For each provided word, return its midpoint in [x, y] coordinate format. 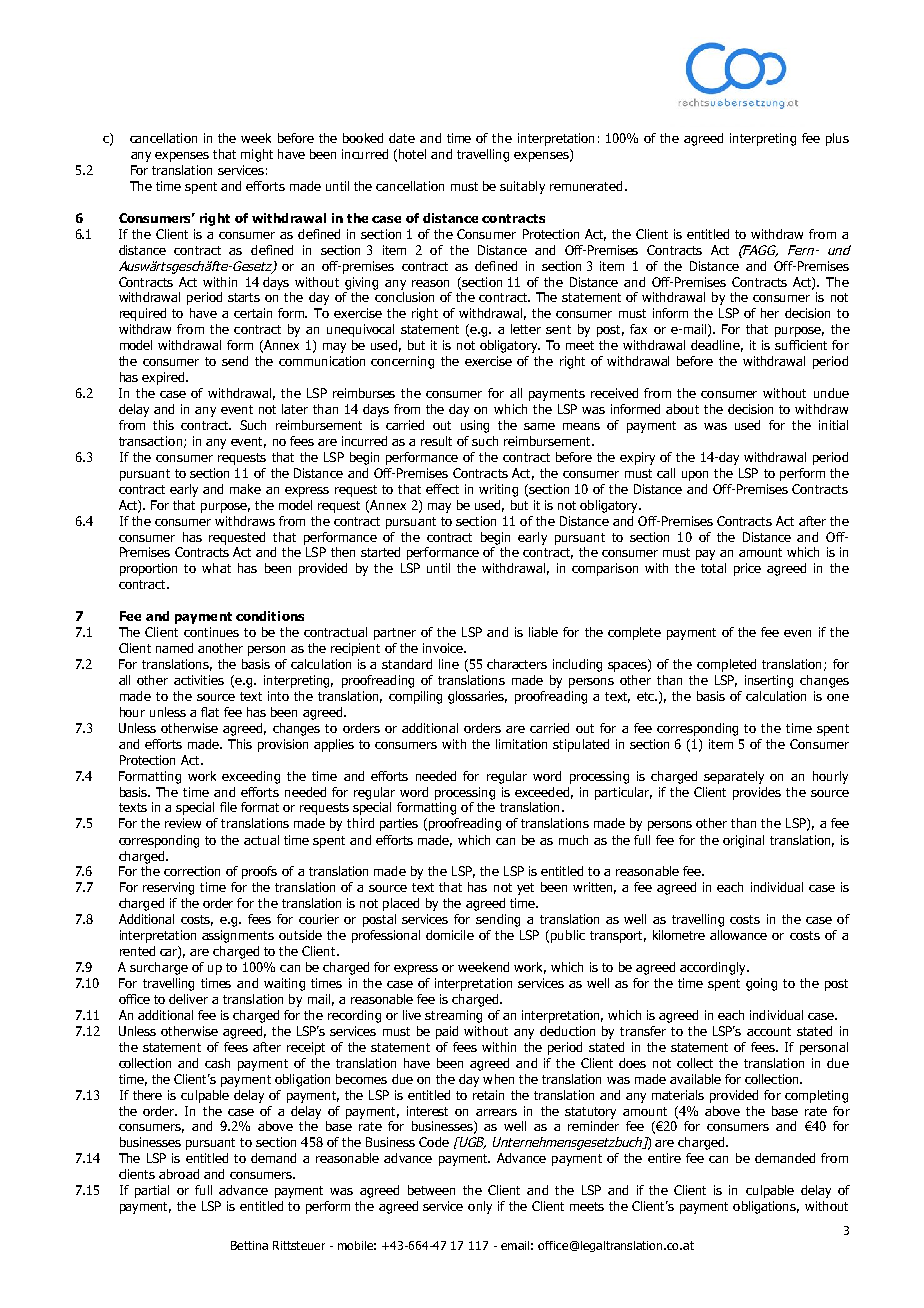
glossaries [477, 697]
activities [199, 680]
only [480, 1207]
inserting [769, 681]
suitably [522, 187]
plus [837, 139]
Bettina [249, 1245]
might [257, 155]
